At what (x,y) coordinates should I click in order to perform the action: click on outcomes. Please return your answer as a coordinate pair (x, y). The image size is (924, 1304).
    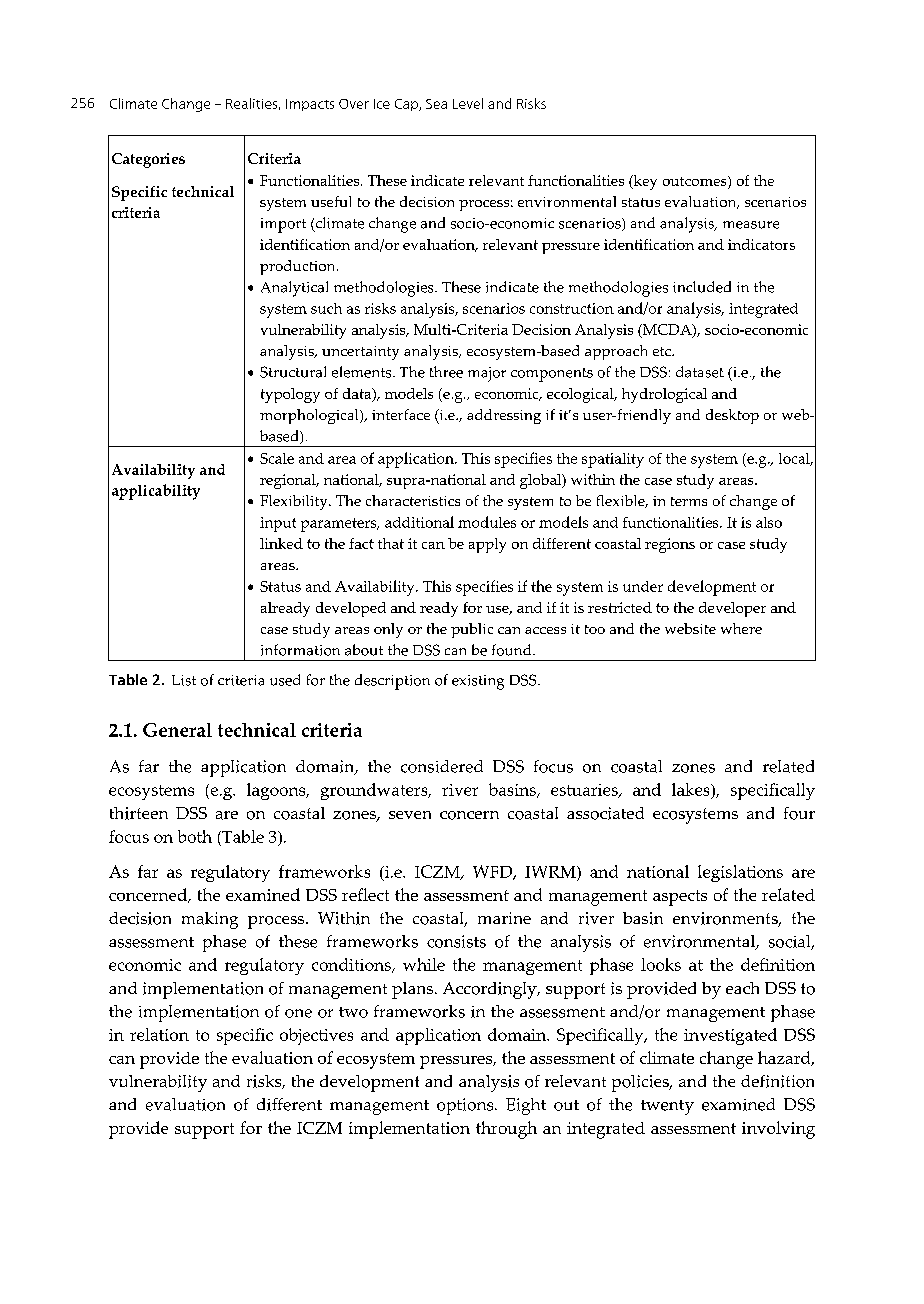
    Looking at the image, I should click on (696, 182).
